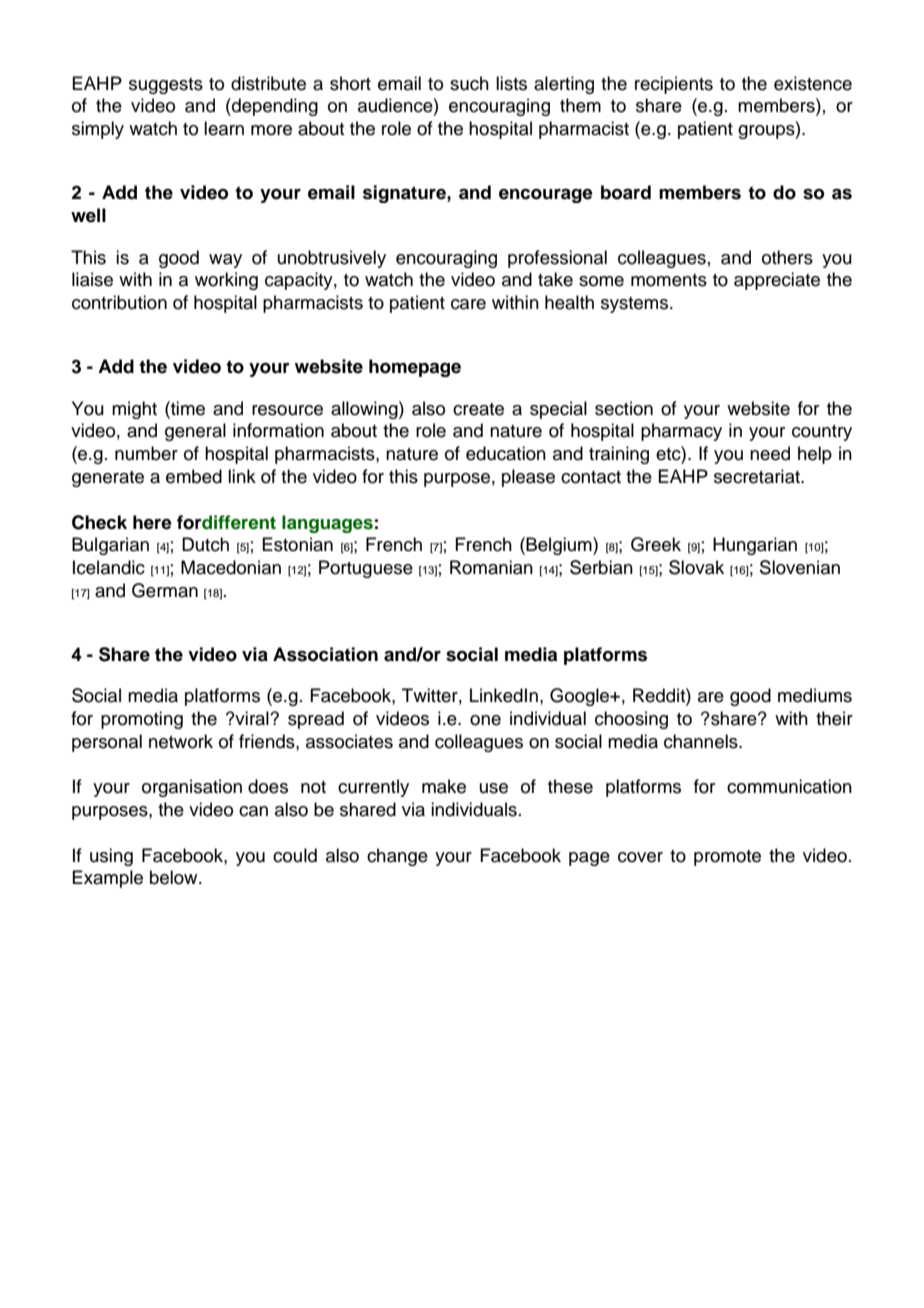 Image resolution: width=924 pixels, height=1308 pixels. What do you see at coordinates (469, 83) in the screenshot?
I see `such` at bounding box center [469, 83].
